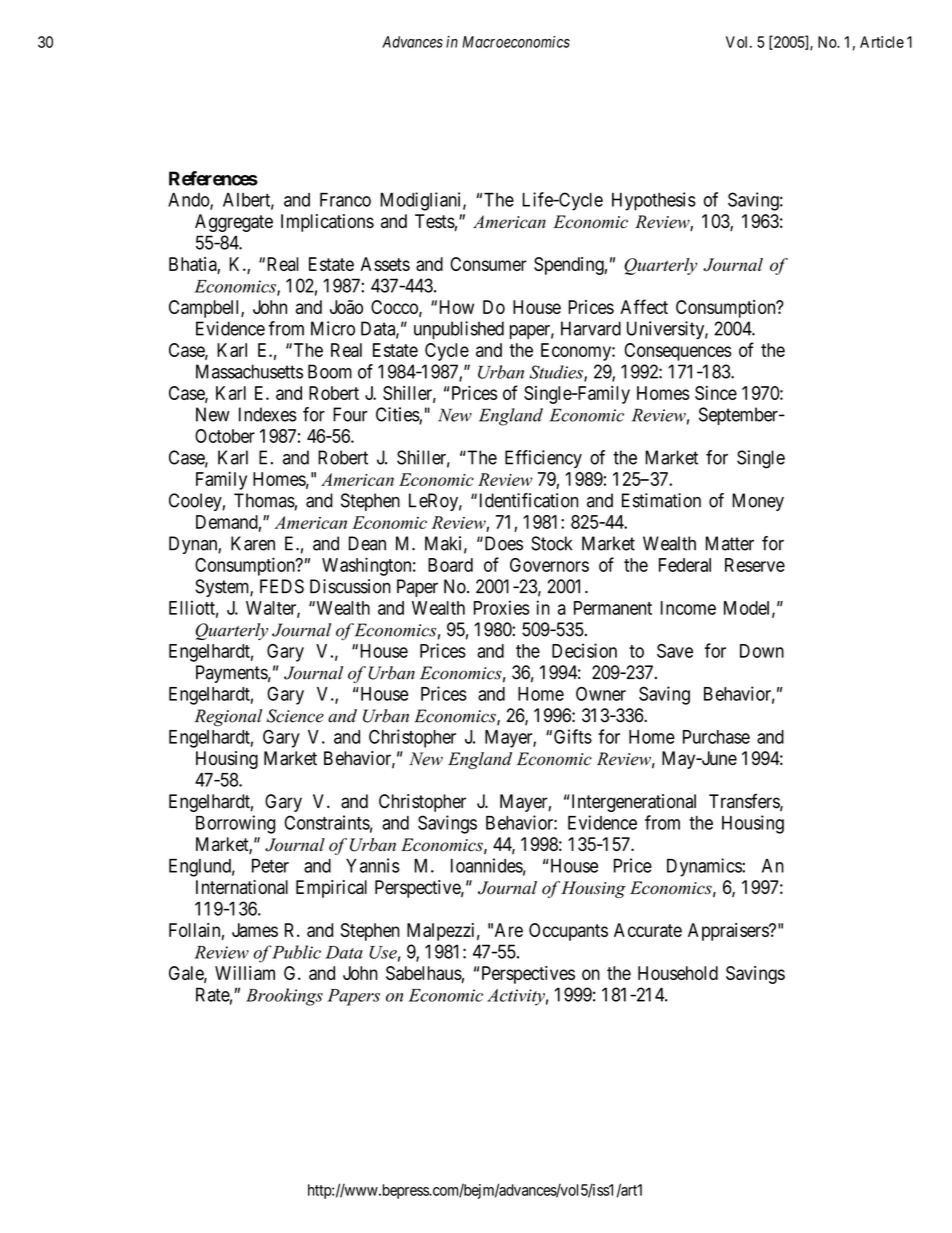 This screenshot has width=952, height=1233. I want to click on Hypothesis, so click(654, 201).
